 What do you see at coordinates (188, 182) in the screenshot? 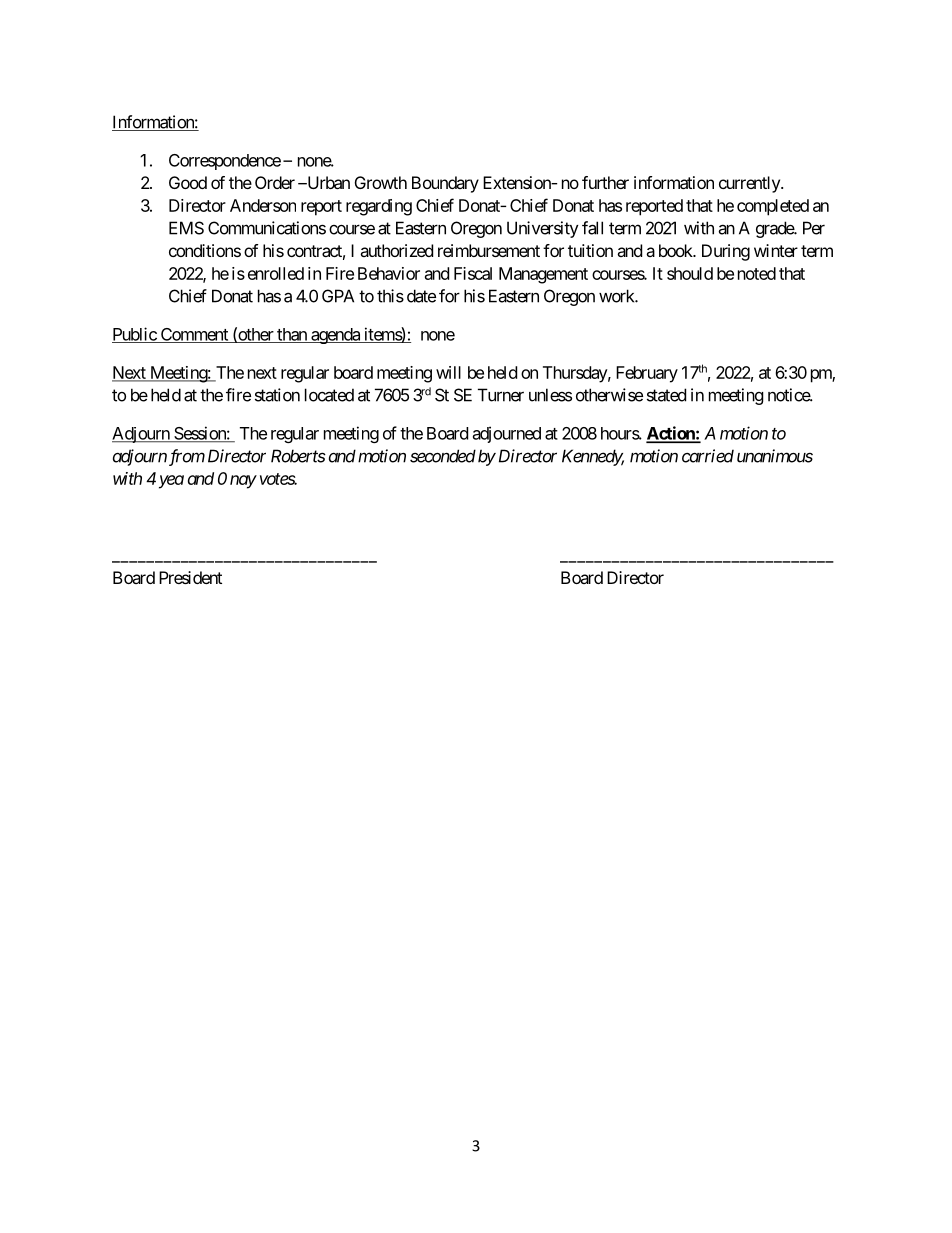
I see `Good` at bounding box center [188, 182].
